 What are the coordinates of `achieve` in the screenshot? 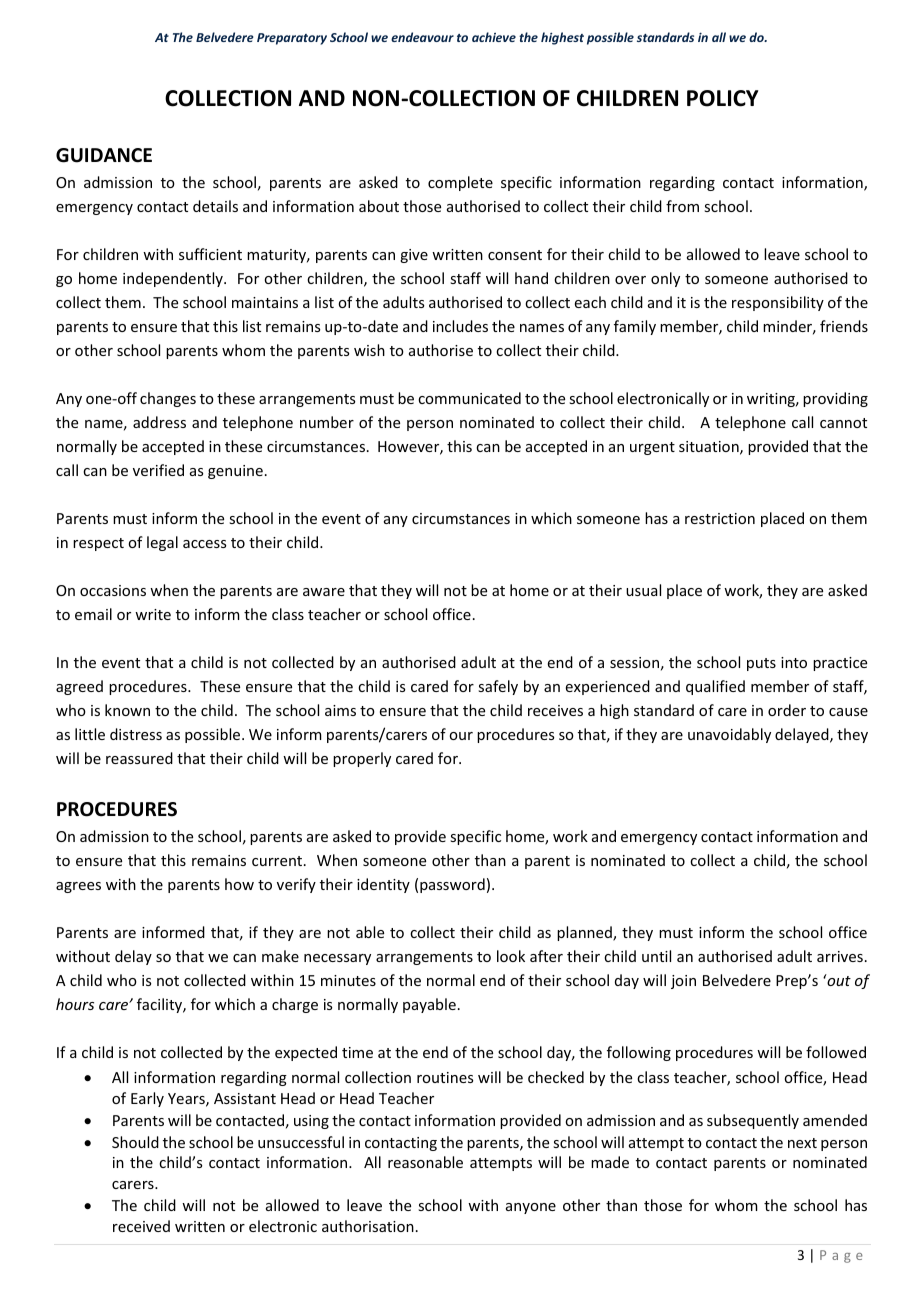 It's located at (494, 37).
